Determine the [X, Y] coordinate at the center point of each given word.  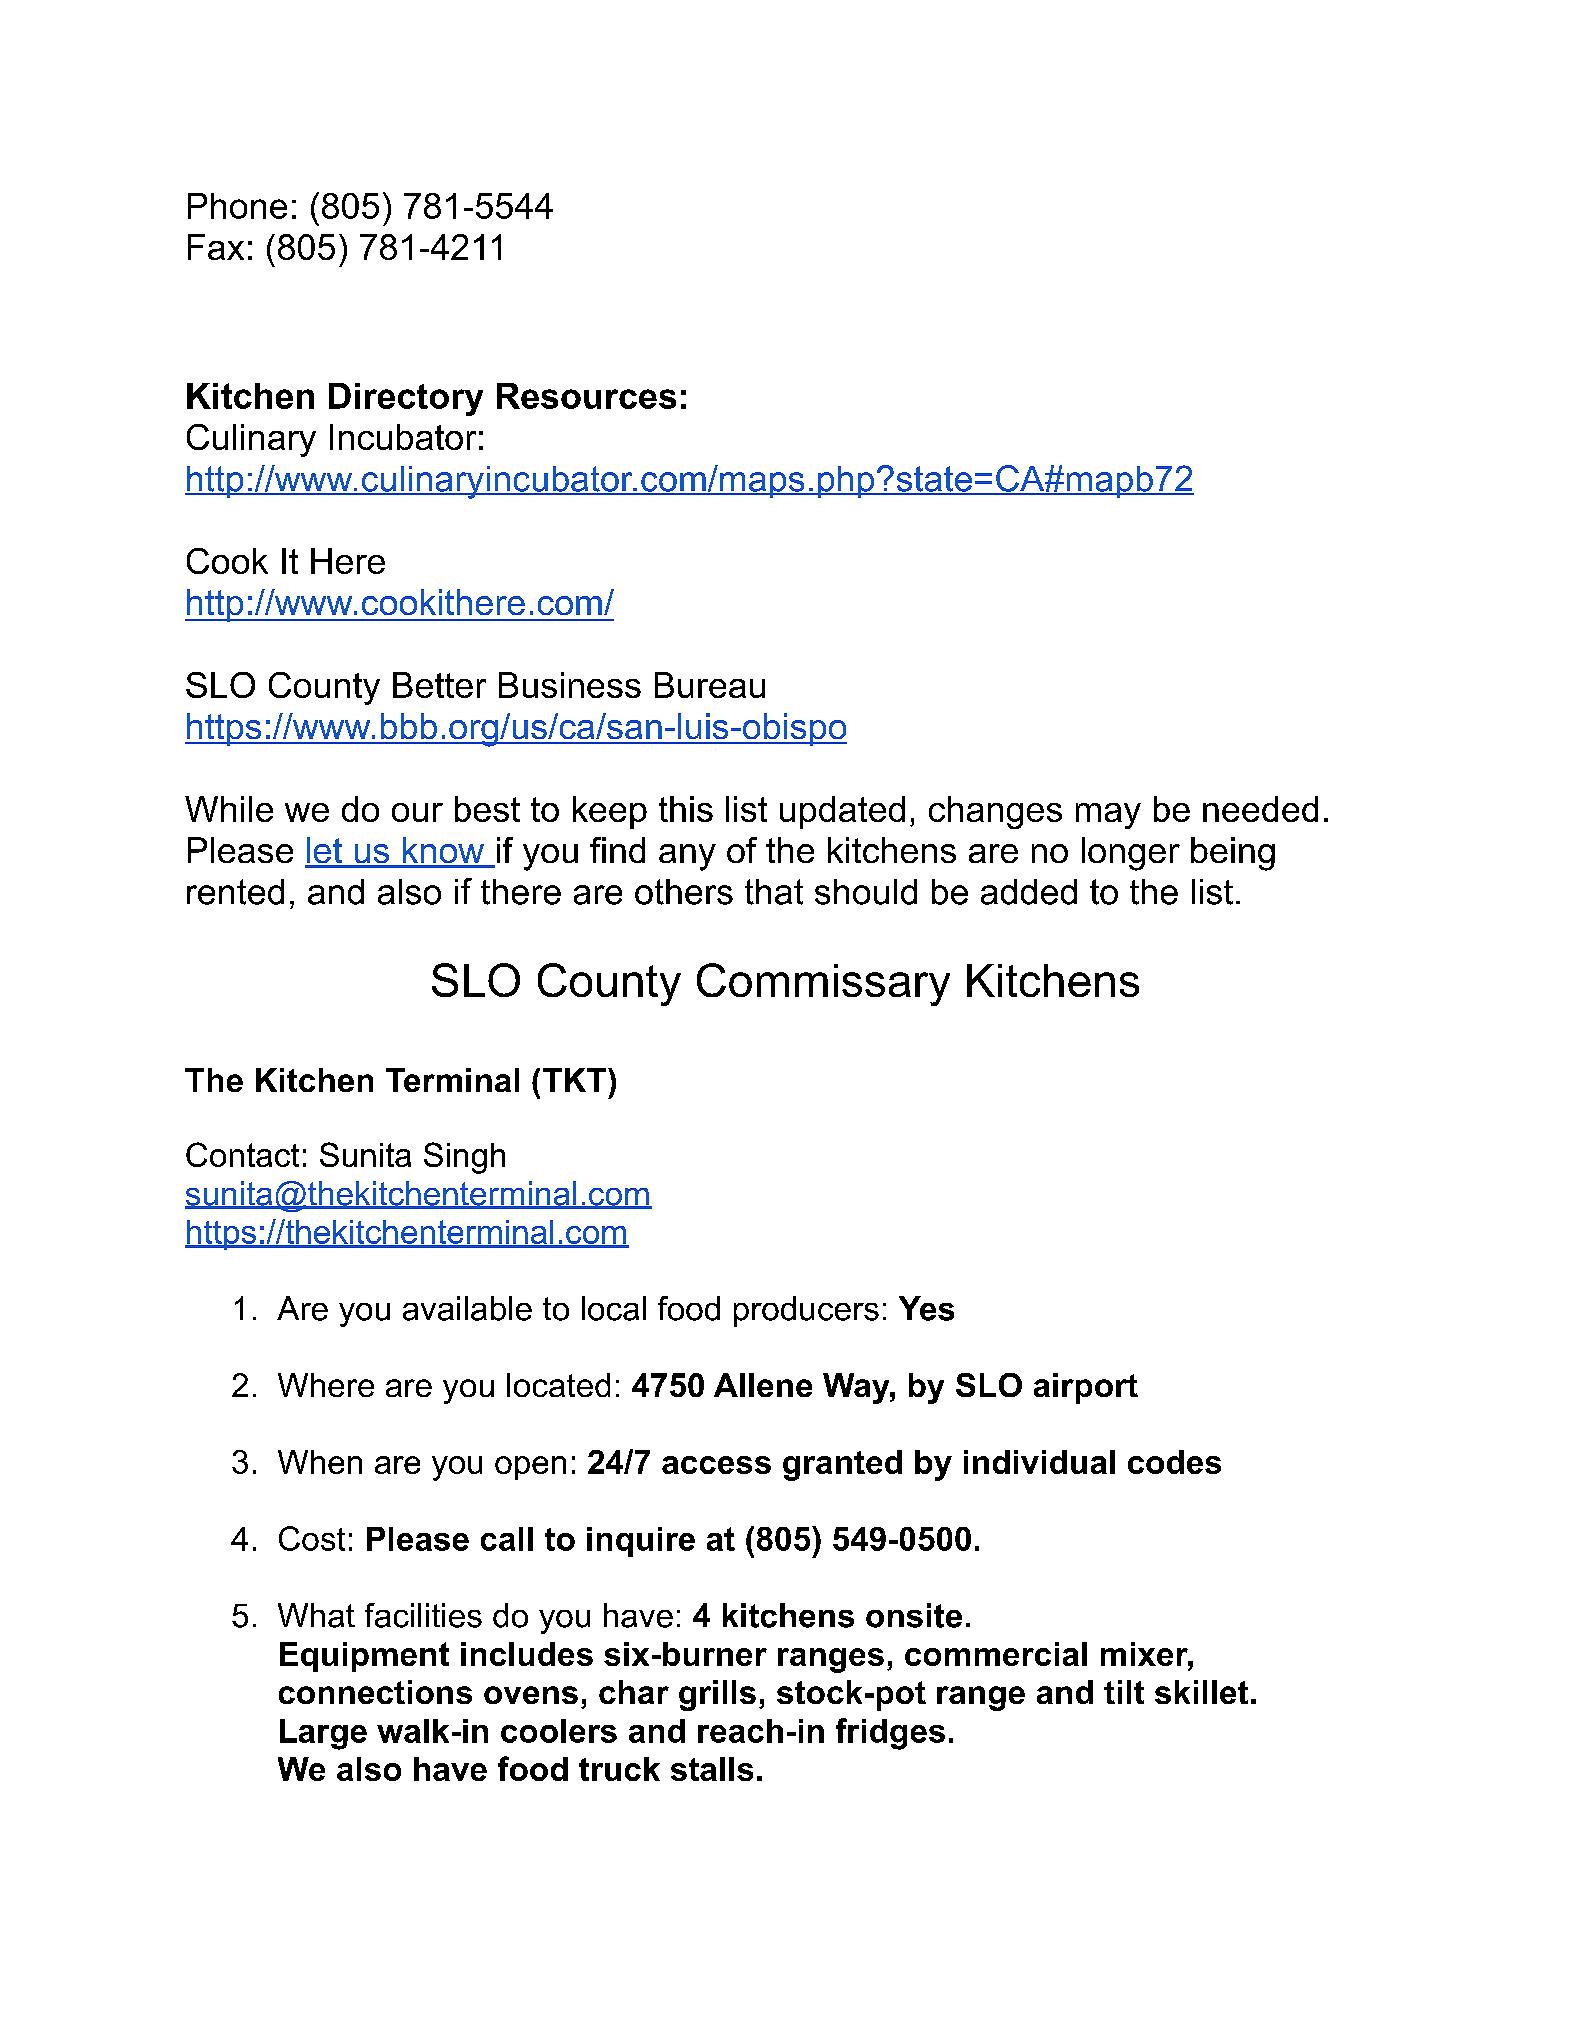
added [1029, 892]
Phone [237, 206]
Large [323, 1734]
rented [235, 892]
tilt [1124, 1692]
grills [717, 1695]
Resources [586, 396]
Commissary [823, 984]
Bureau [710, 685]
